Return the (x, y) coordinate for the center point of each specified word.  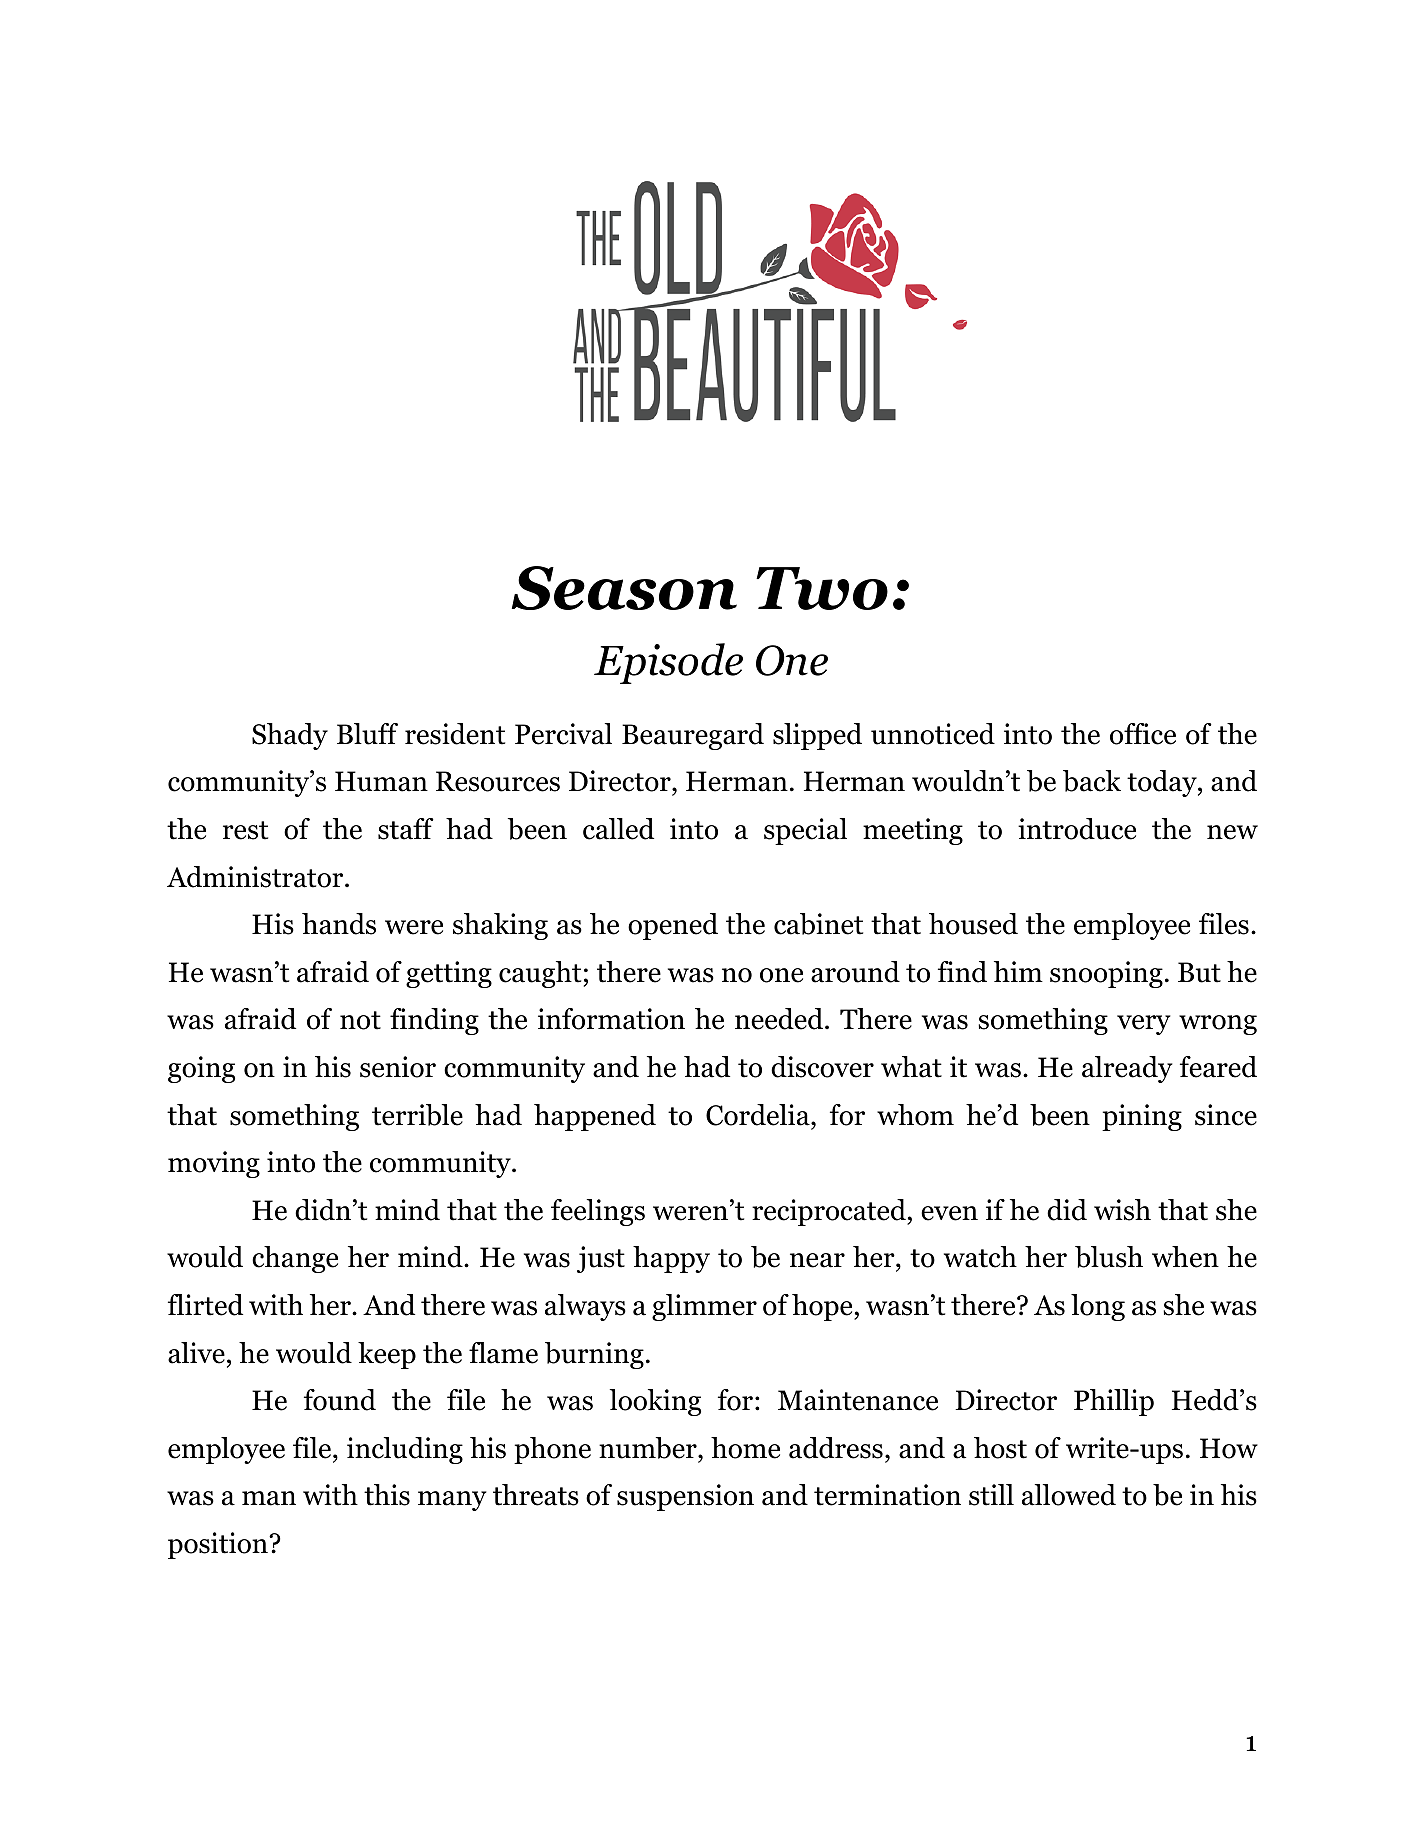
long (1098, 1307)
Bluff (367, 734)
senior (398, 1067)
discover (822, 1067)
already (1127, 1069)
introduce (1077, 829)
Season (624, 588)
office (1143, 734)
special (805, 831)
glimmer (704, 1307)
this (387, 1495)
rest (245, 830)
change (295, 1259)
